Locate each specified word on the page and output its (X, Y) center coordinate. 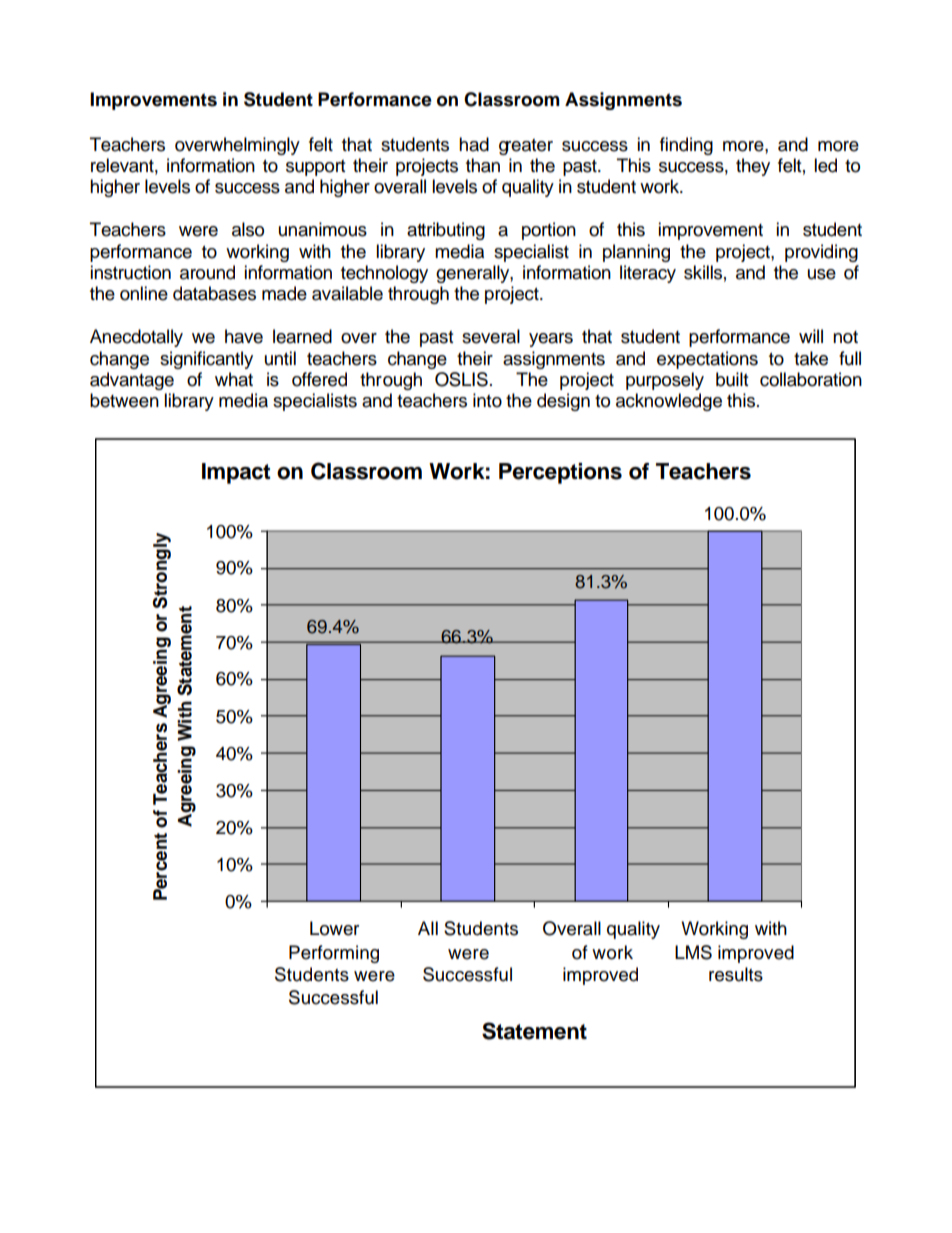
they (753, 167)
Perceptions (560, 473)
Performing (334, 954)
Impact (236, 473)
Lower (334, 928)
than (483, 165)
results (736, 974)
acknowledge (669, 402)
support (315, 168)
